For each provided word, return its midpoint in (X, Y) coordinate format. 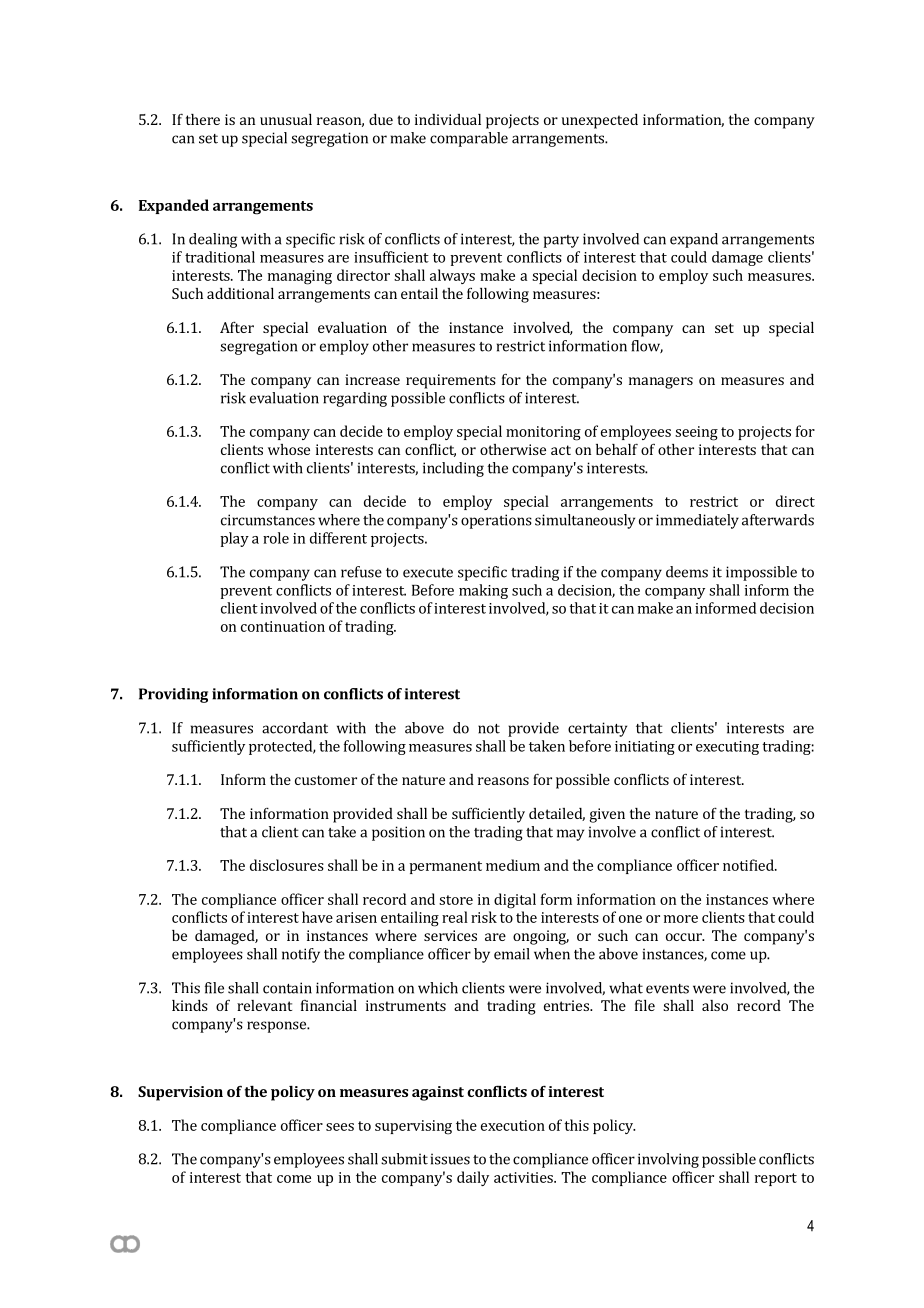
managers (661, 383)
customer (326, 780)
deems (687, 572)
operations (496, 521)
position (398, 833)
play (234, 539)
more (681, 919)
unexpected (600, 121)
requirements (451, 381)
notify (301, 955)
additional (240, 293)
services (450, 935)
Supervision (180, 1093)
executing (727, 748)
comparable (469, 139)
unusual (286, 119)
